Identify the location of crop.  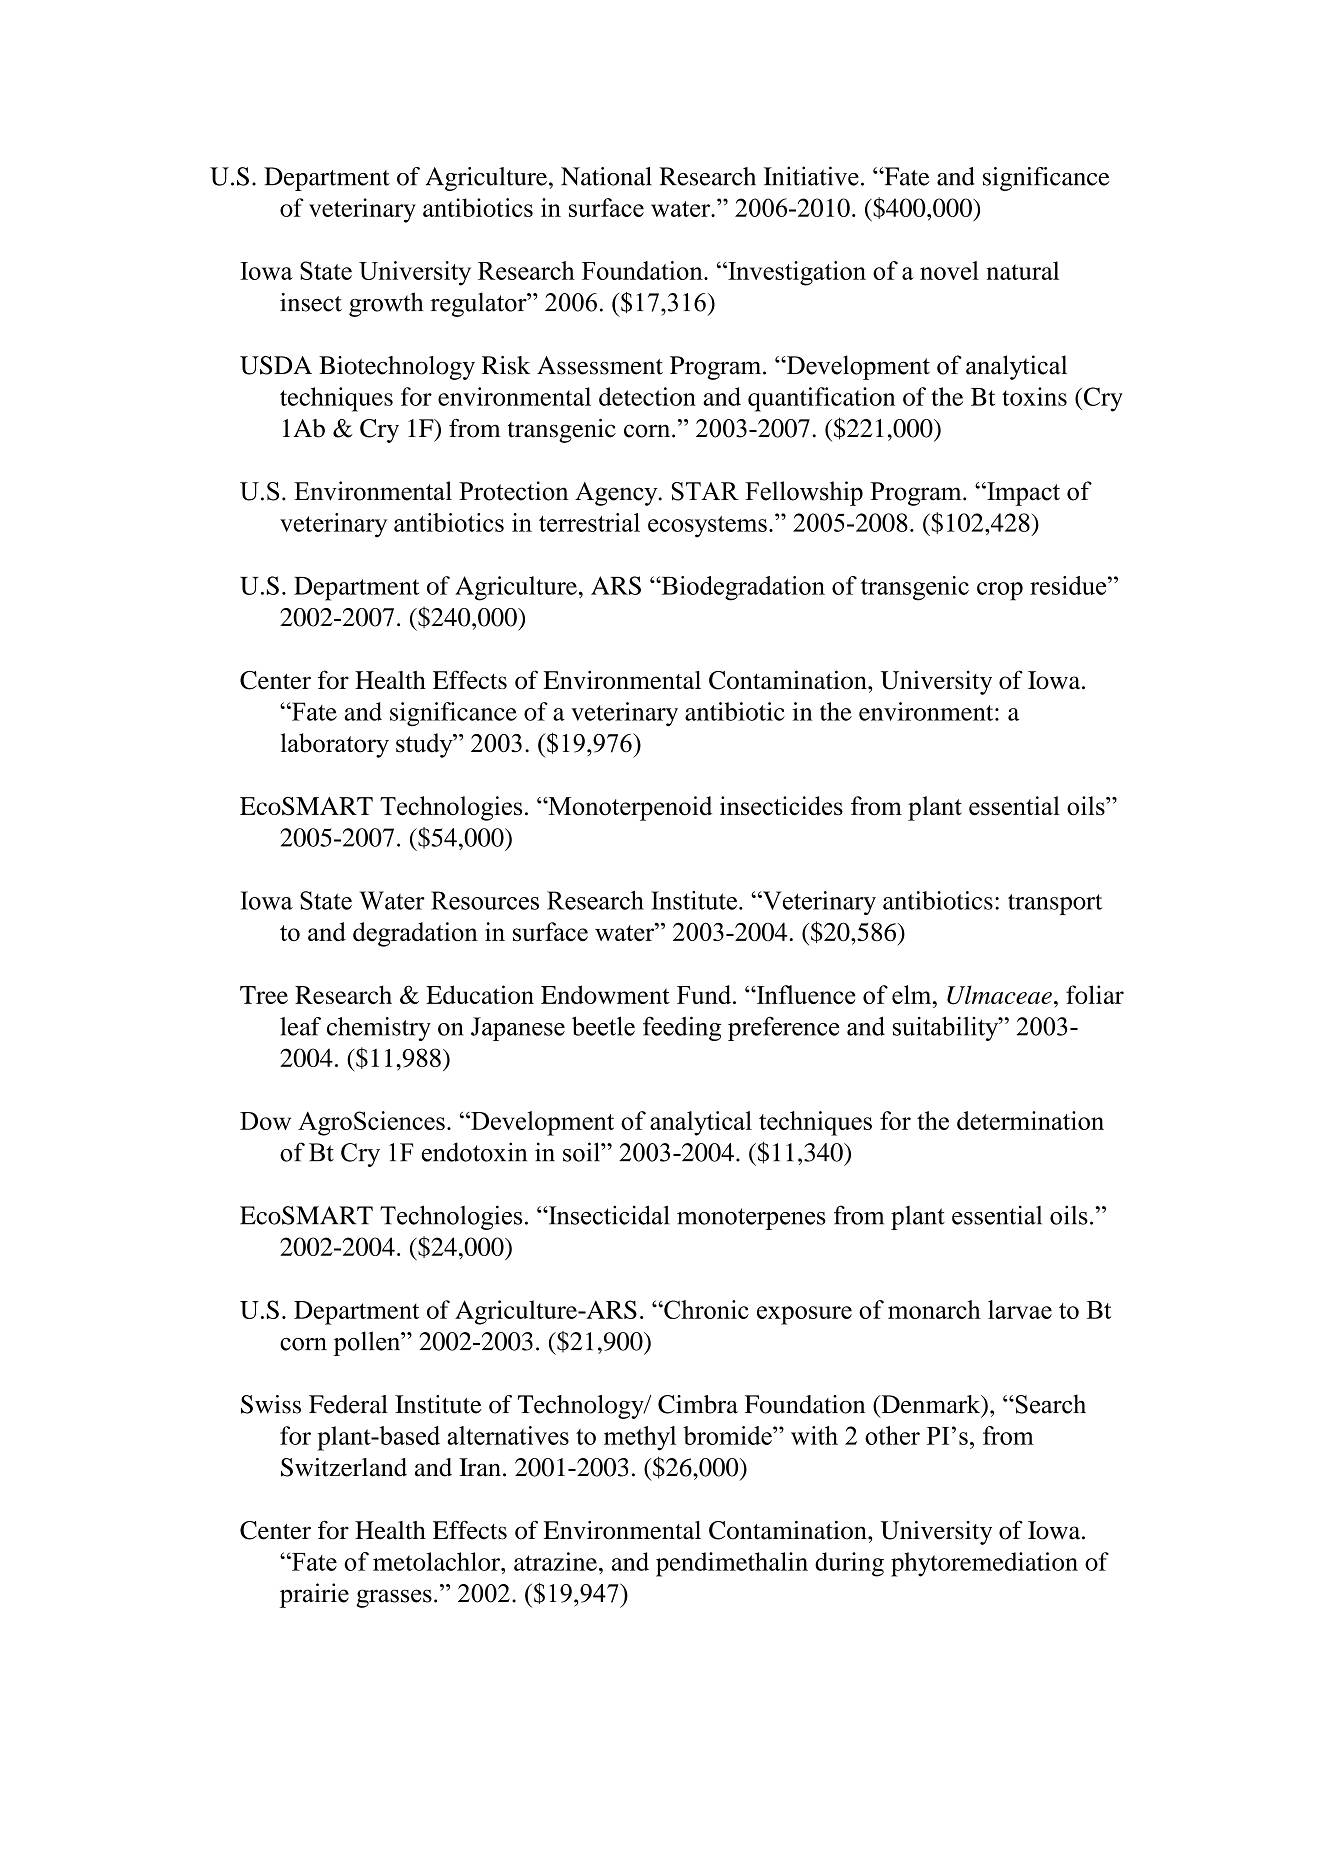
(1000, 591).
